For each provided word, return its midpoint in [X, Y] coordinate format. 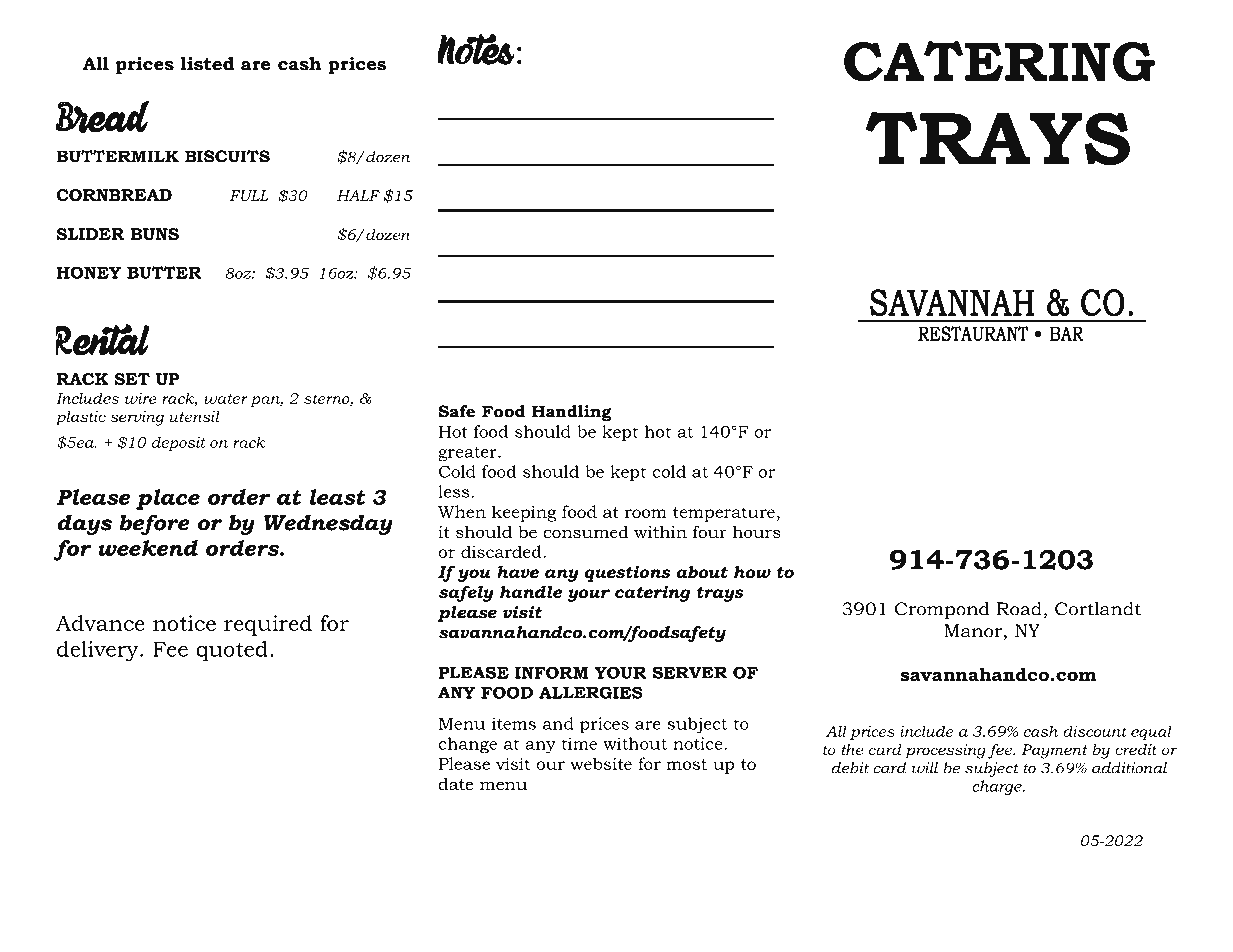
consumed [586, 531]
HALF [358, 195]
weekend [148, 548]
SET [132, 379]
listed [207, 64]
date [456, 783]
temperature [724, 514]
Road [1019, 609]
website [601, 763]
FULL [249, 195]
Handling [572, 413]
